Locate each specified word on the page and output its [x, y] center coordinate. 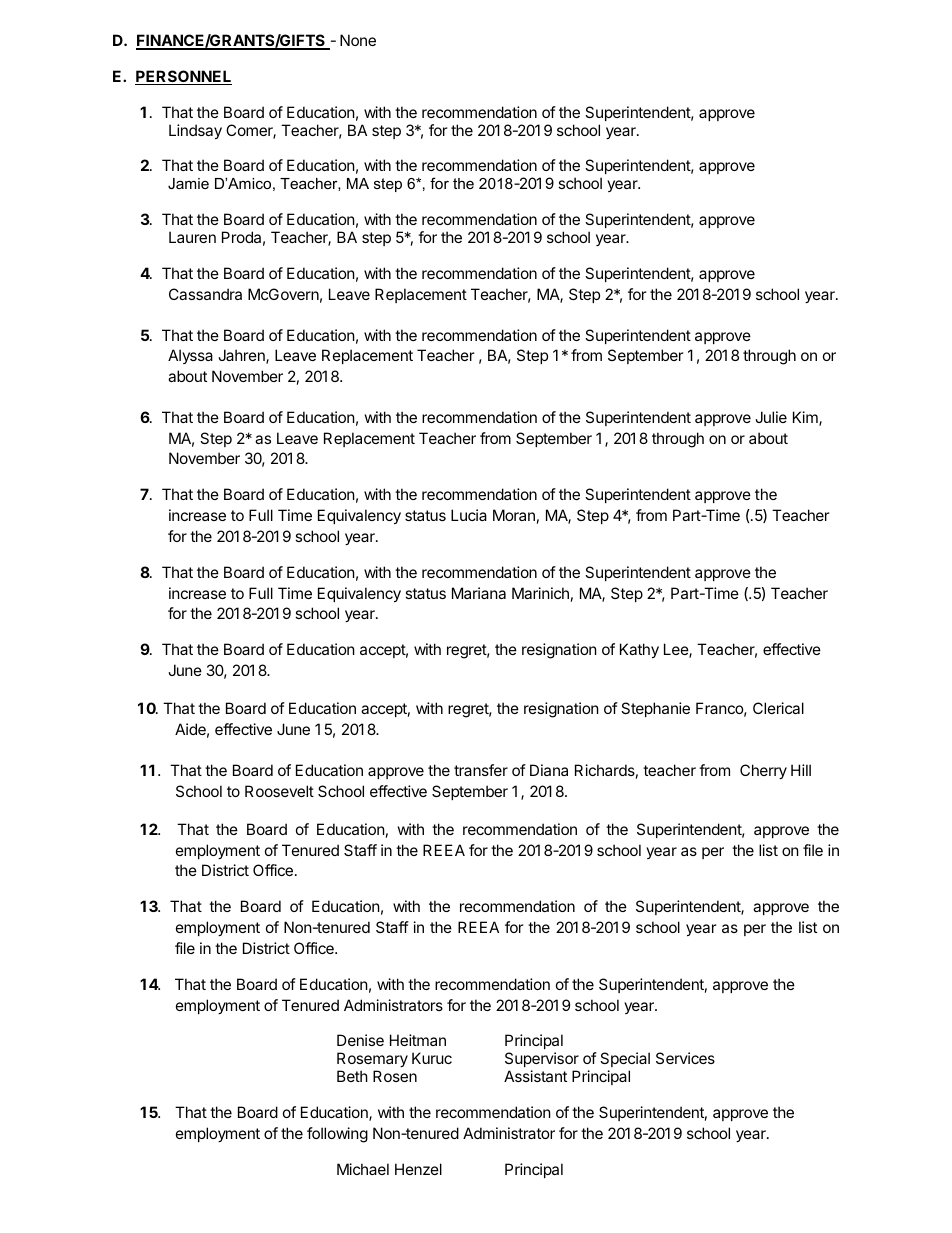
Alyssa [190, 356]
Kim [806, 418]
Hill [801, 770]
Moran [514, 515]
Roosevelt [279, 791]
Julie [771, 417]
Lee [677, 650]
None [358, 40]
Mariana [479, 593]
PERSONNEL [183, 77]
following [337, 1135]
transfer [481, 770]
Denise [360, 1040]
